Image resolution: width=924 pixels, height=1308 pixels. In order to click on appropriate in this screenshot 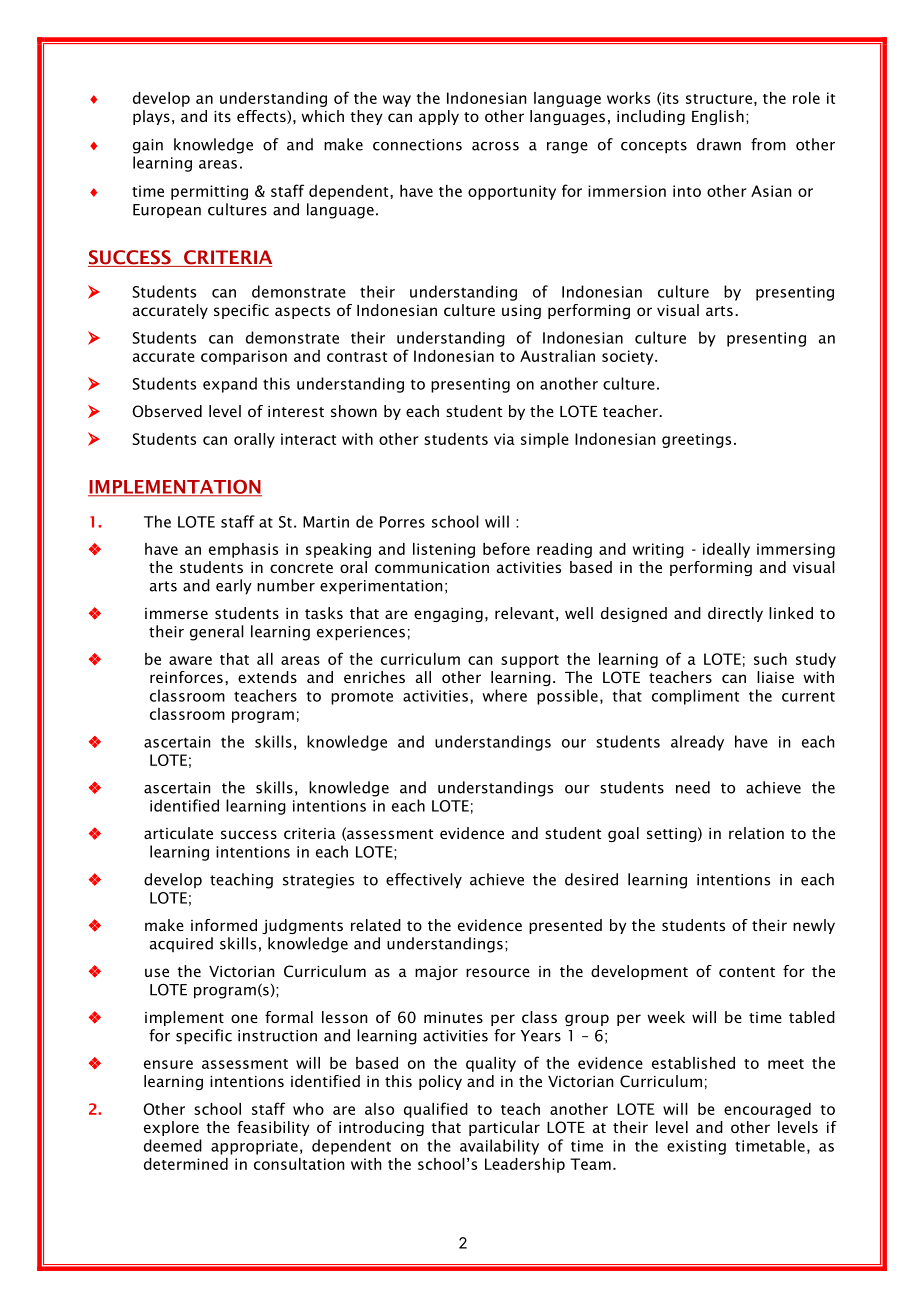, I will do `click(254, 1147)`.
